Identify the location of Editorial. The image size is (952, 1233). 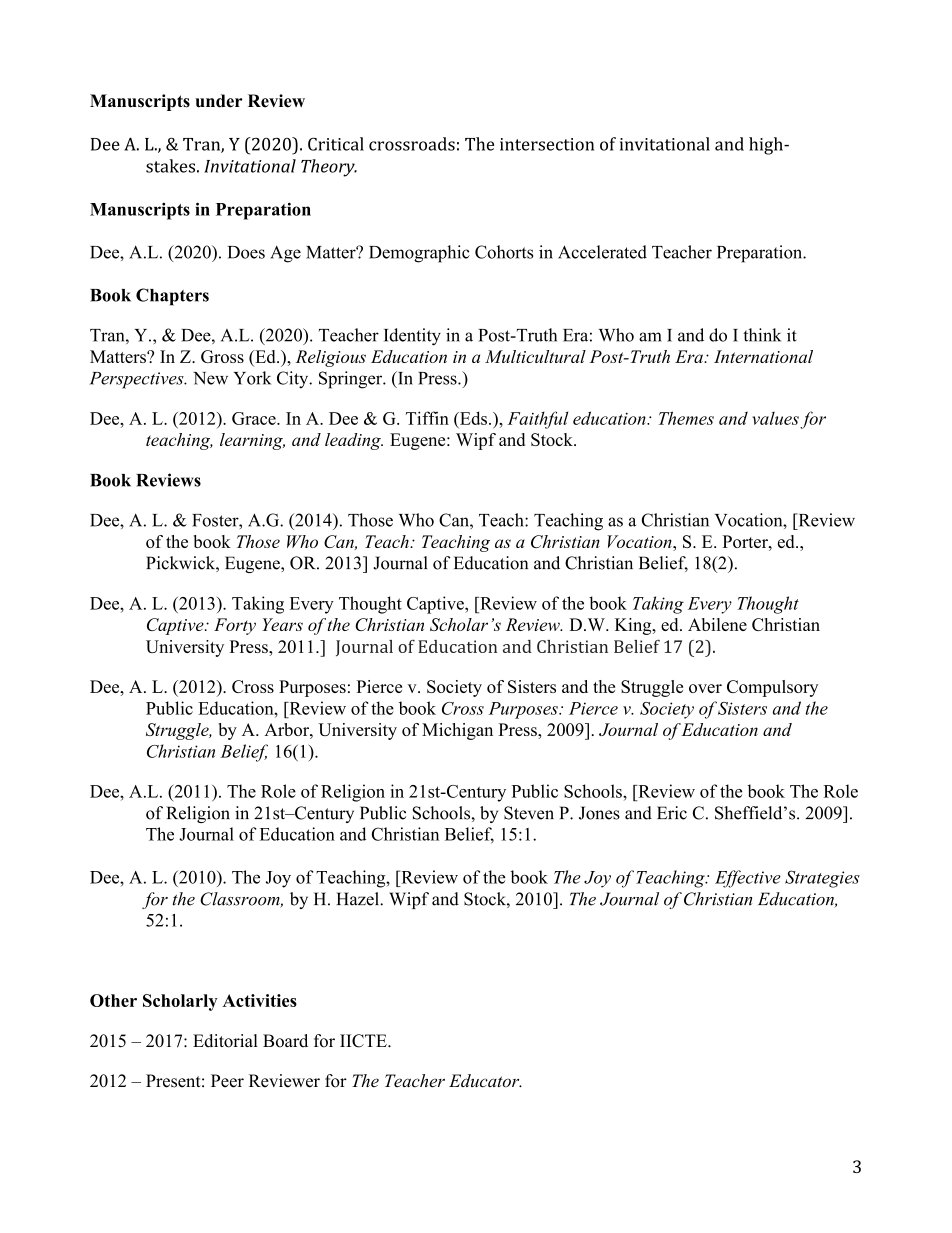
(225, 1041).
